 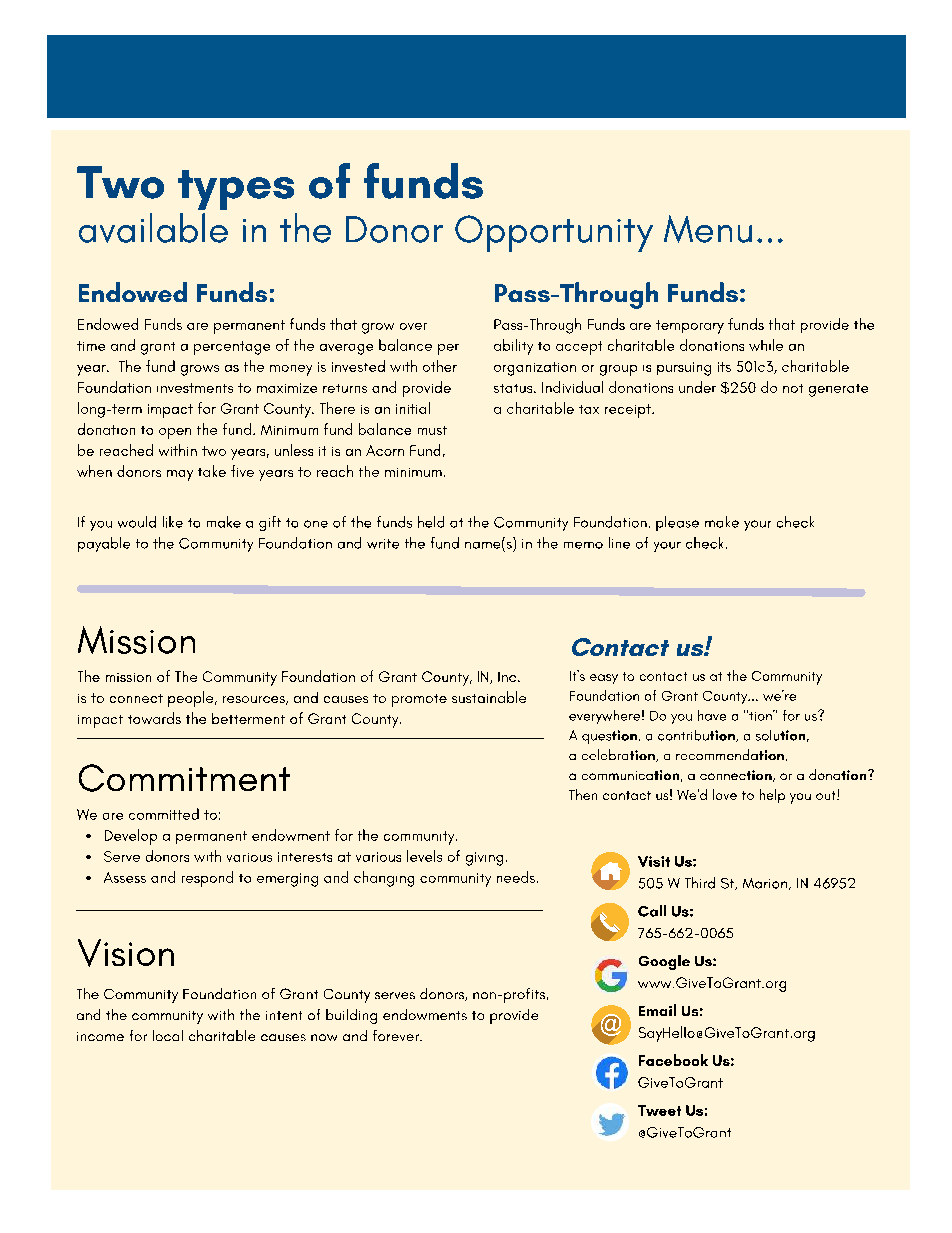 I want to click on Commitment, so click(x=184, y=778).
